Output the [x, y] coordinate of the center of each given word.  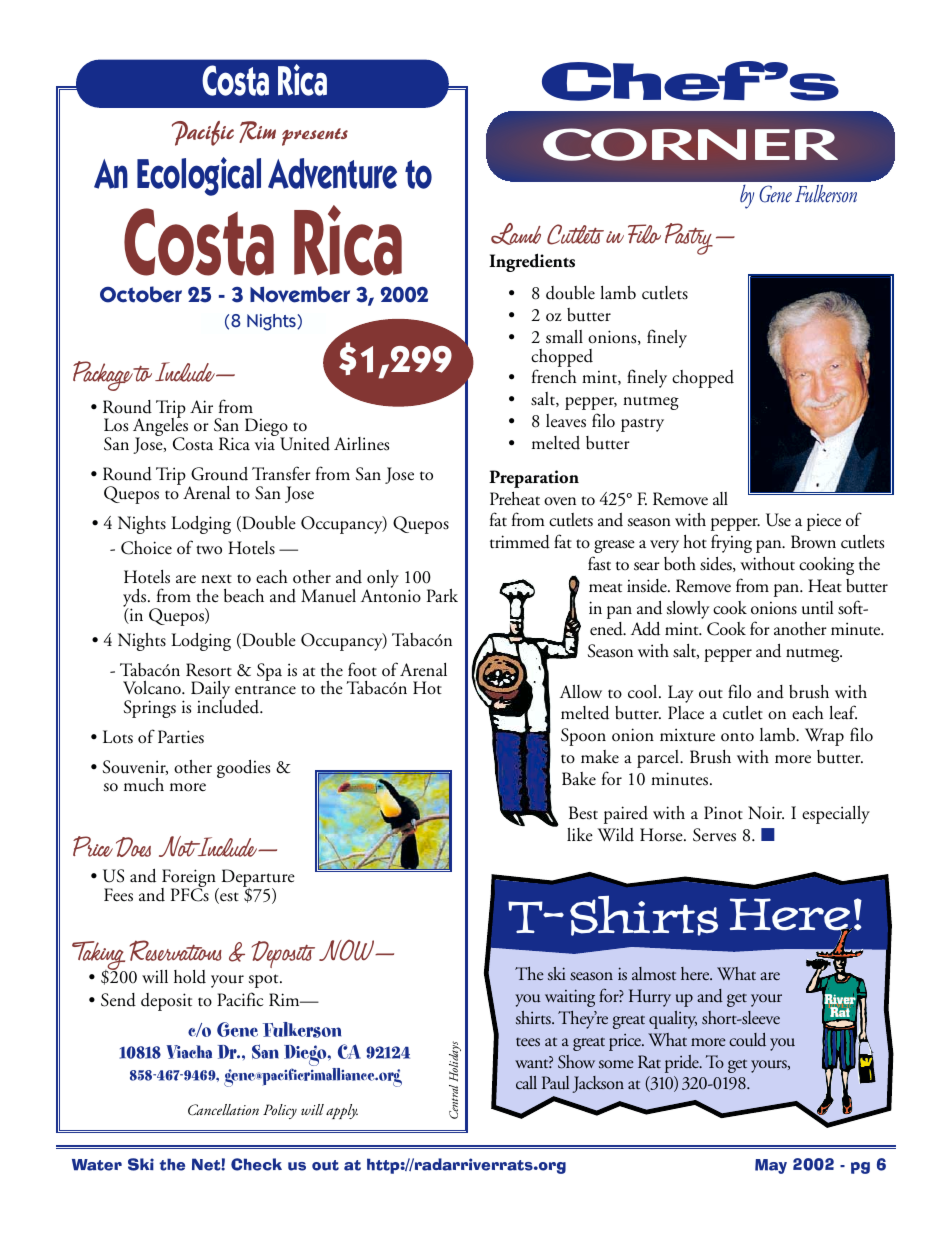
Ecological [199, 176]
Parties [181, 737]
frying [731, 543]
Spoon [583, 737]
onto [737, 737]
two [209, 550]
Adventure [332, 173]
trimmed [520, 542]
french [554, 376]
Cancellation [223, 1110]
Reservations [176, 950]
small [564, 337]
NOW [348, 950]
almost [654, 973]
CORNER [690, 144]
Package [103, 376]
